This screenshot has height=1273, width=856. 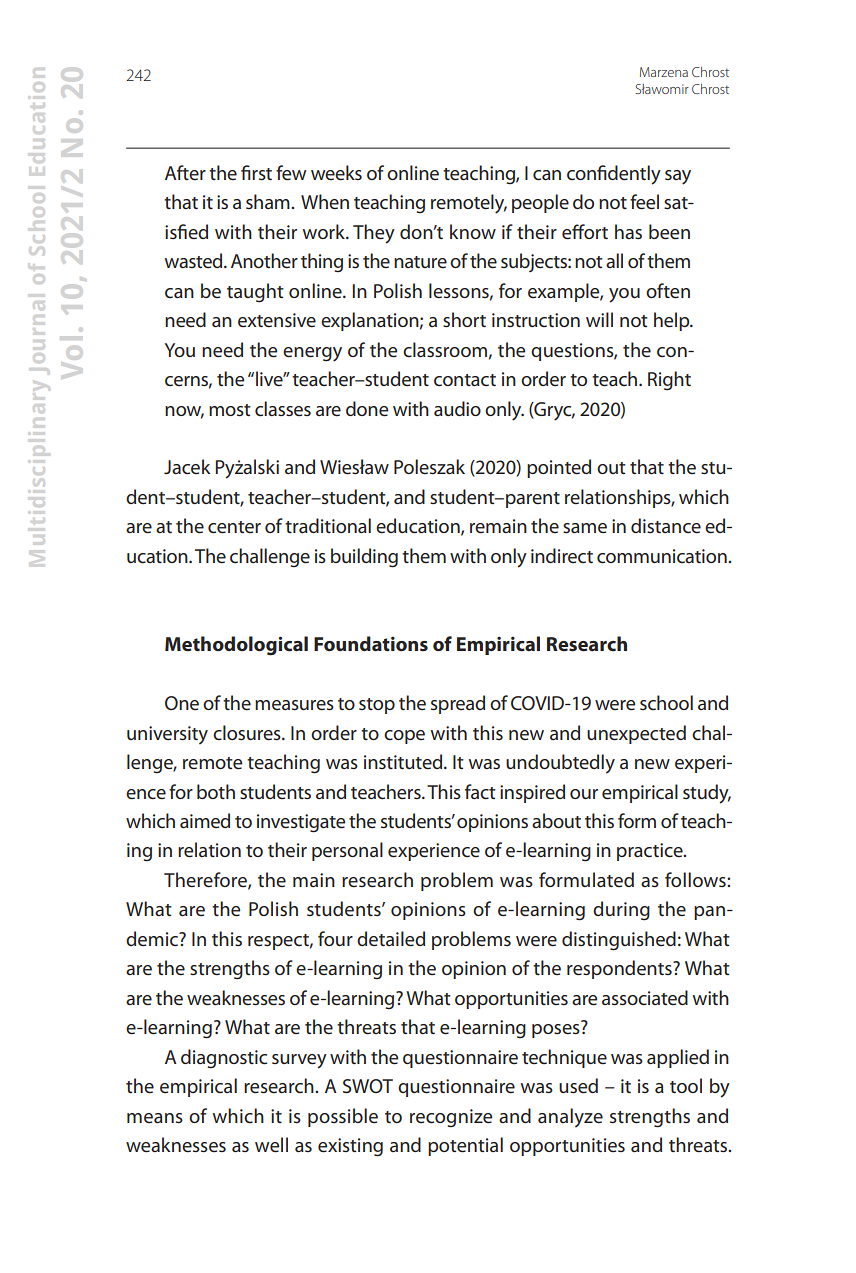 I want to click on sham, so click(x=269, y=201).
